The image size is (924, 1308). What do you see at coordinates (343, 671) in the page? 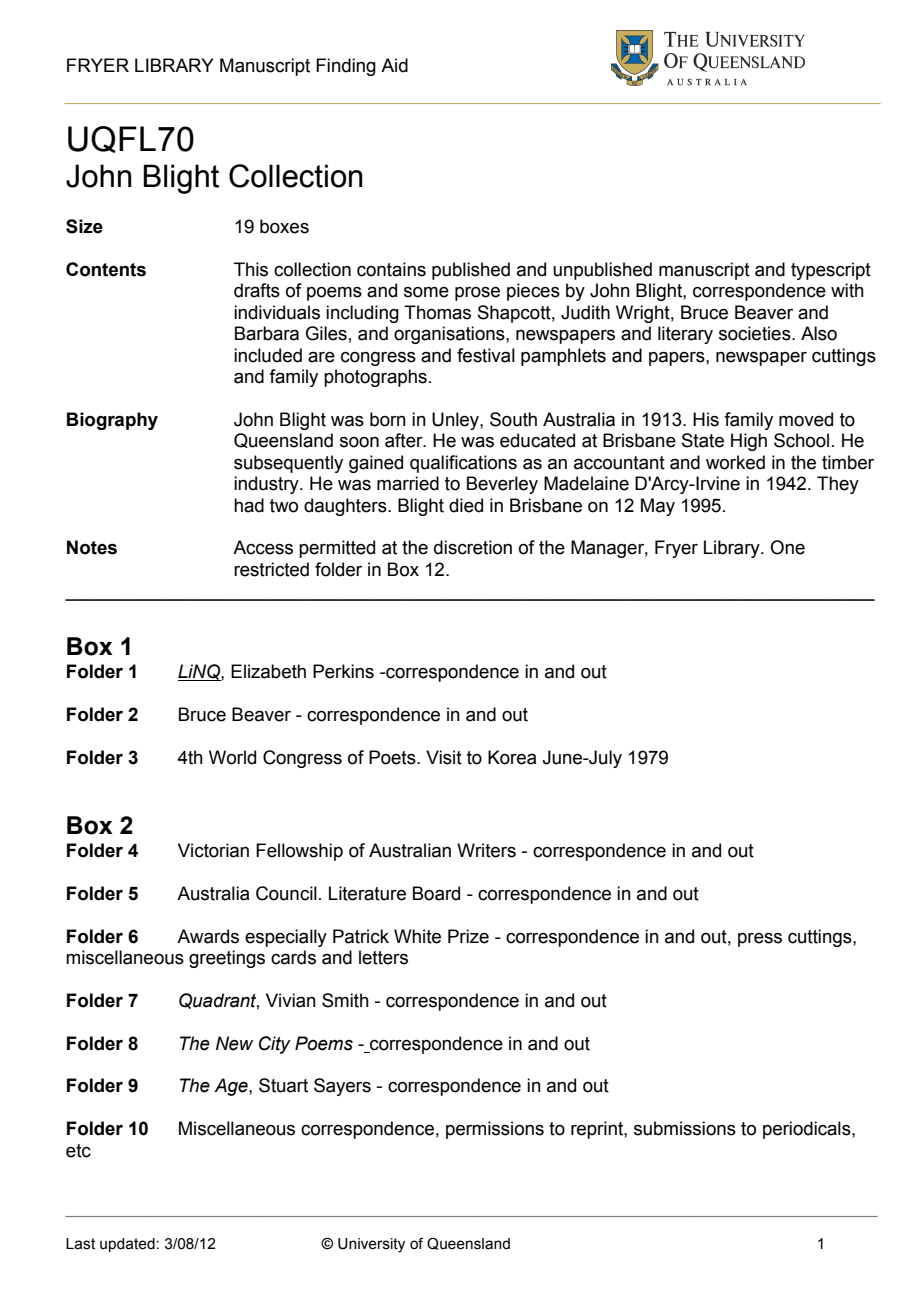
I see `Perkins` at bounding box center [343, 671].
